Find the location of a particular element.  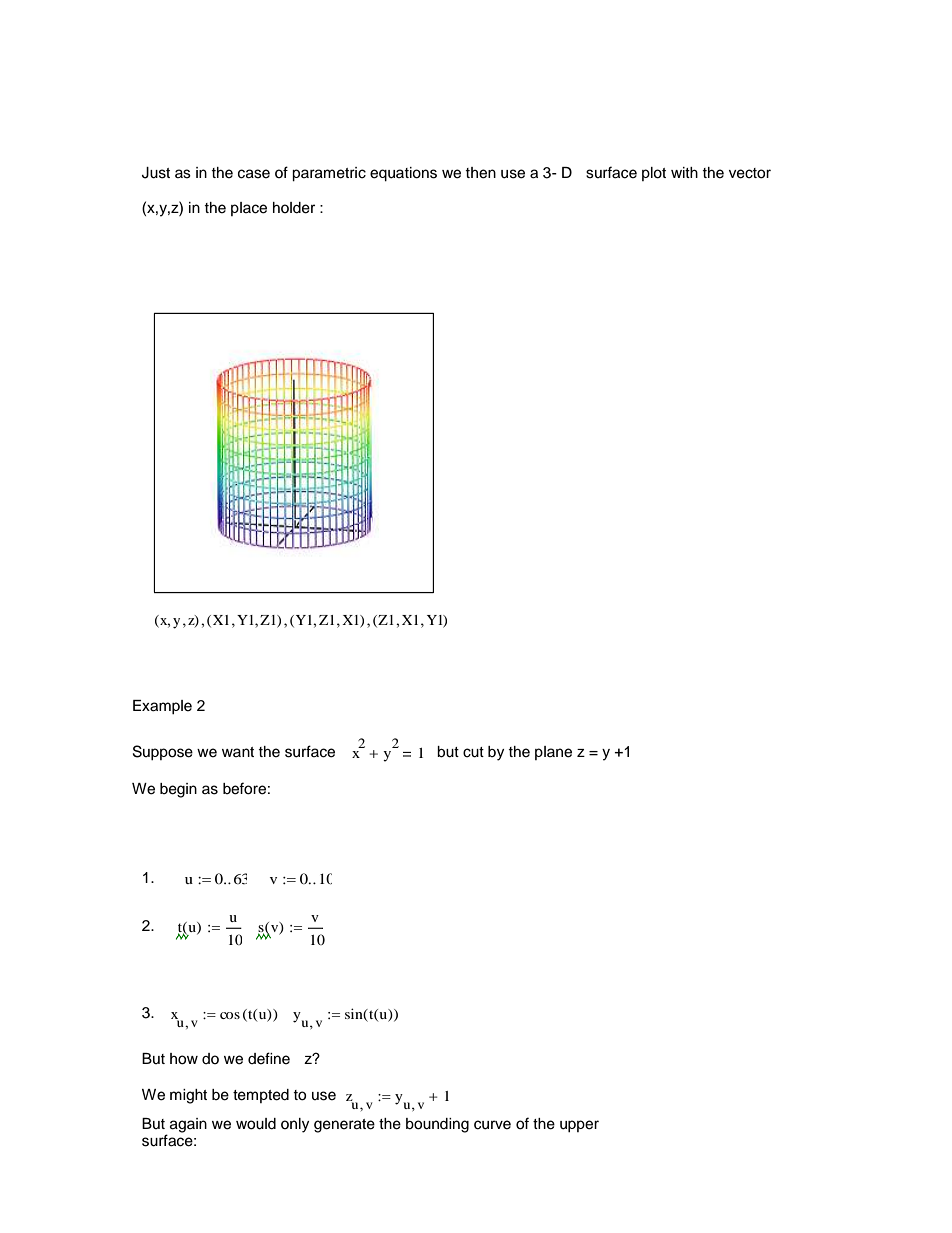

plane is located at coordinates (553, 753).
